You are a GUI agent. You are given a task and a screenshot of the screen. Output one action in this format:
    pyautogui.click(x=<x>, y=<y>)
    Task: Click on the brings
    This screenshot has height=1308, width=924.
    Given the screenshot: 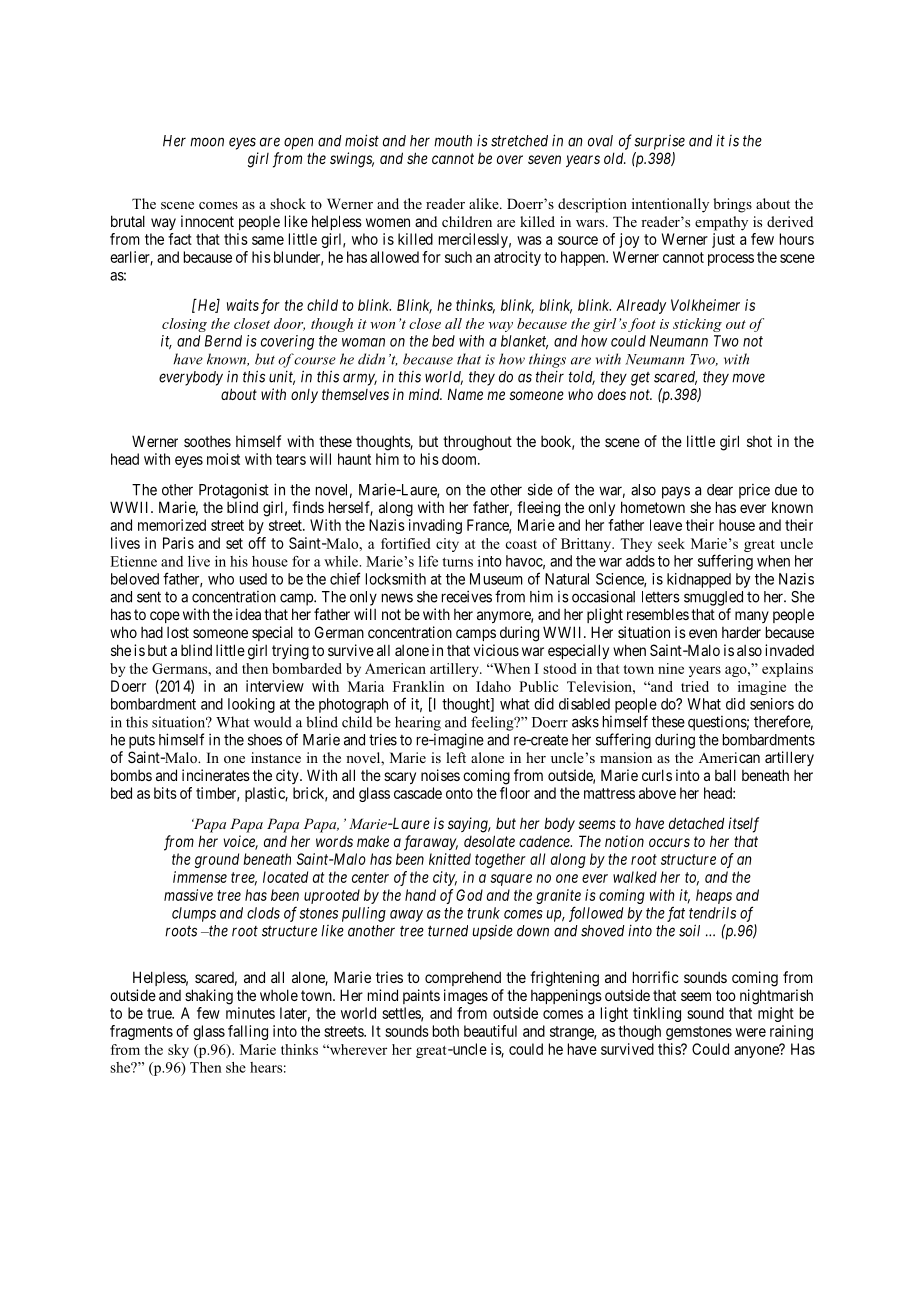 What is the action you would take?
    pyautogui.click(x=732, y=205)
